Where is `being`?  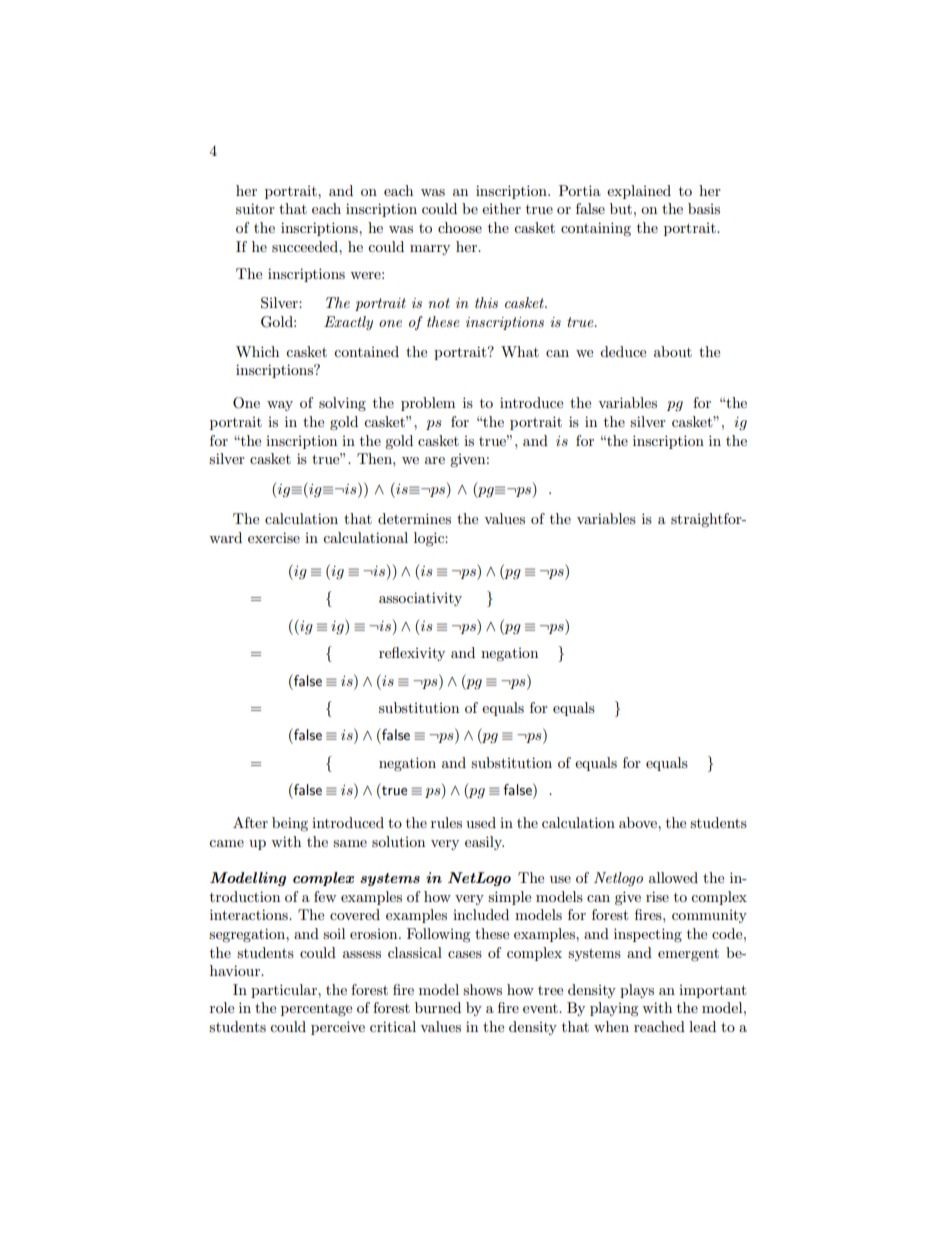 being is located at coordinates (290, 824).
